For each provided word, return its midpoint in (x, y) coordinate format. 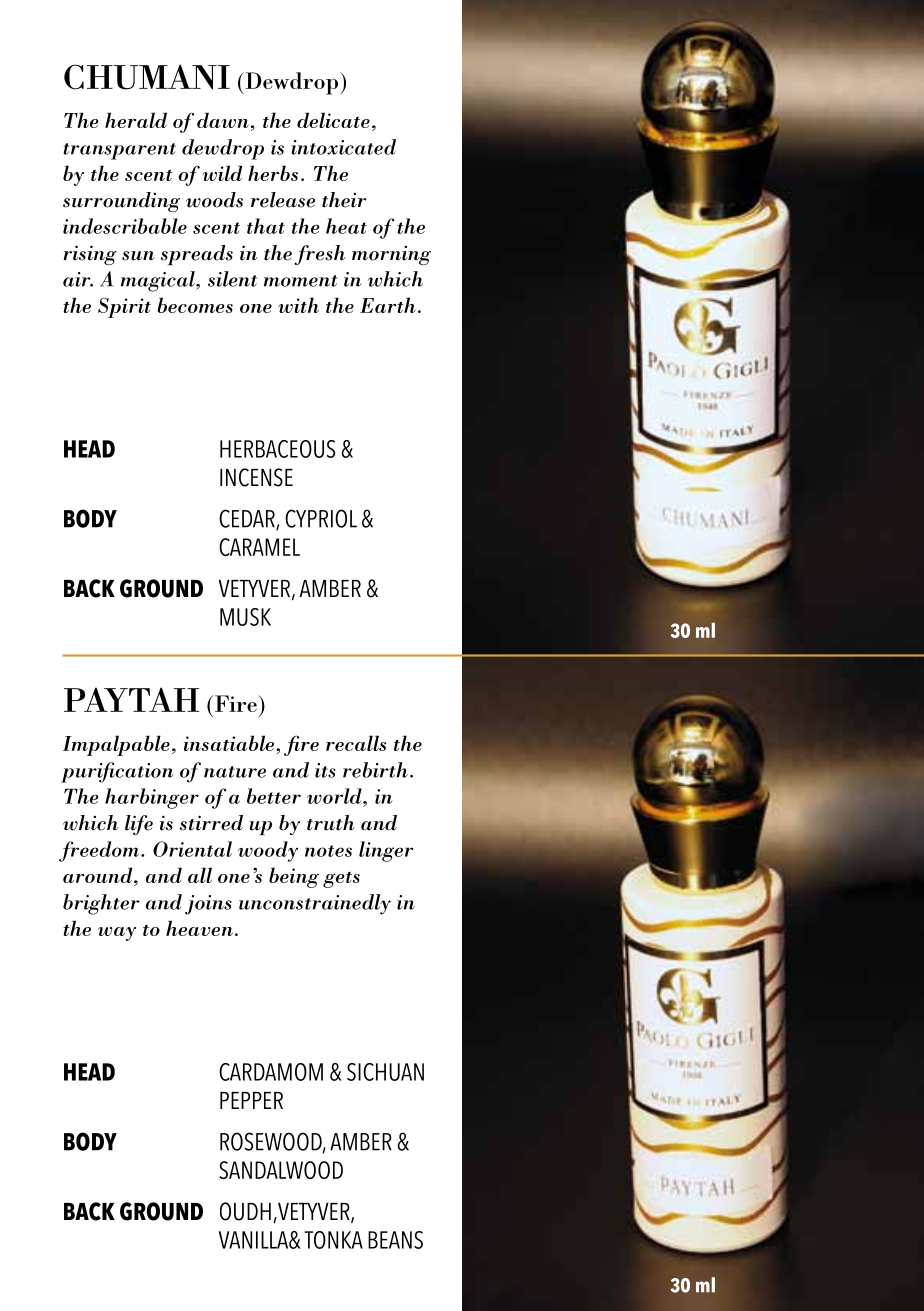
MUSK (245, 617)
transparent (120, 151)
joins (208, 905)
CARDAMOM (271, 1072)
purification (117, 772)
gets (341, 880)
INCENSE (256, 477)
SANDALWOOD (281, 1170)
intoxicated (343, 147)
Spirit (124, 307)
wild (222, 173)
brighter (101, 904)
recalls (356, 743)
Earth (388, 305)
